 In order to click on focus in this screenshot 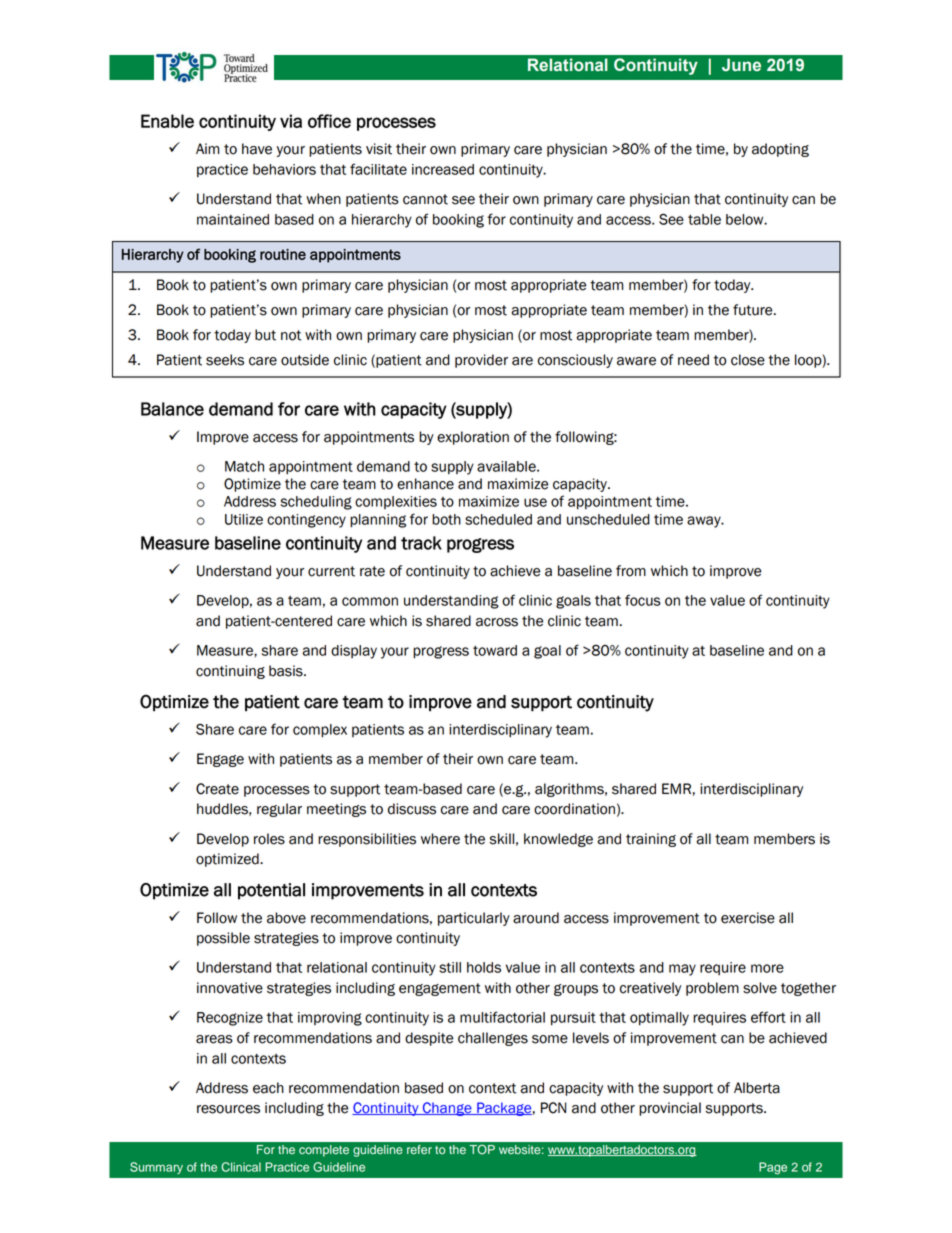, I will do `click(643, 600)`.
